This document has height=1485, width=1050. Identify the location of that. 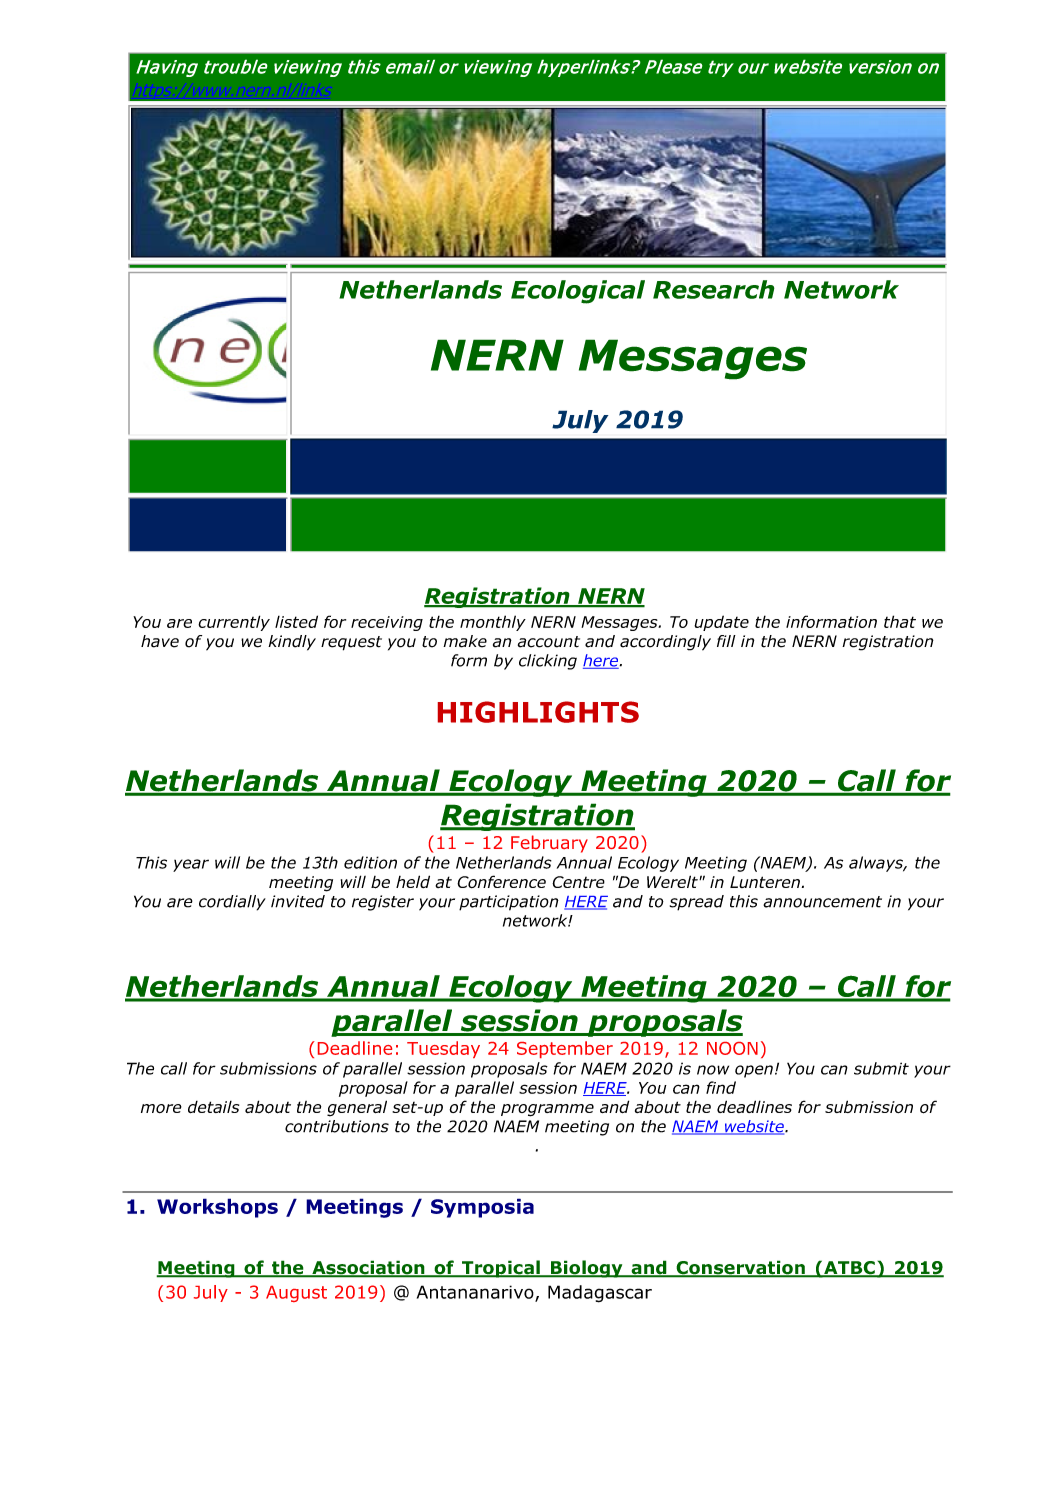
(900, 621).
